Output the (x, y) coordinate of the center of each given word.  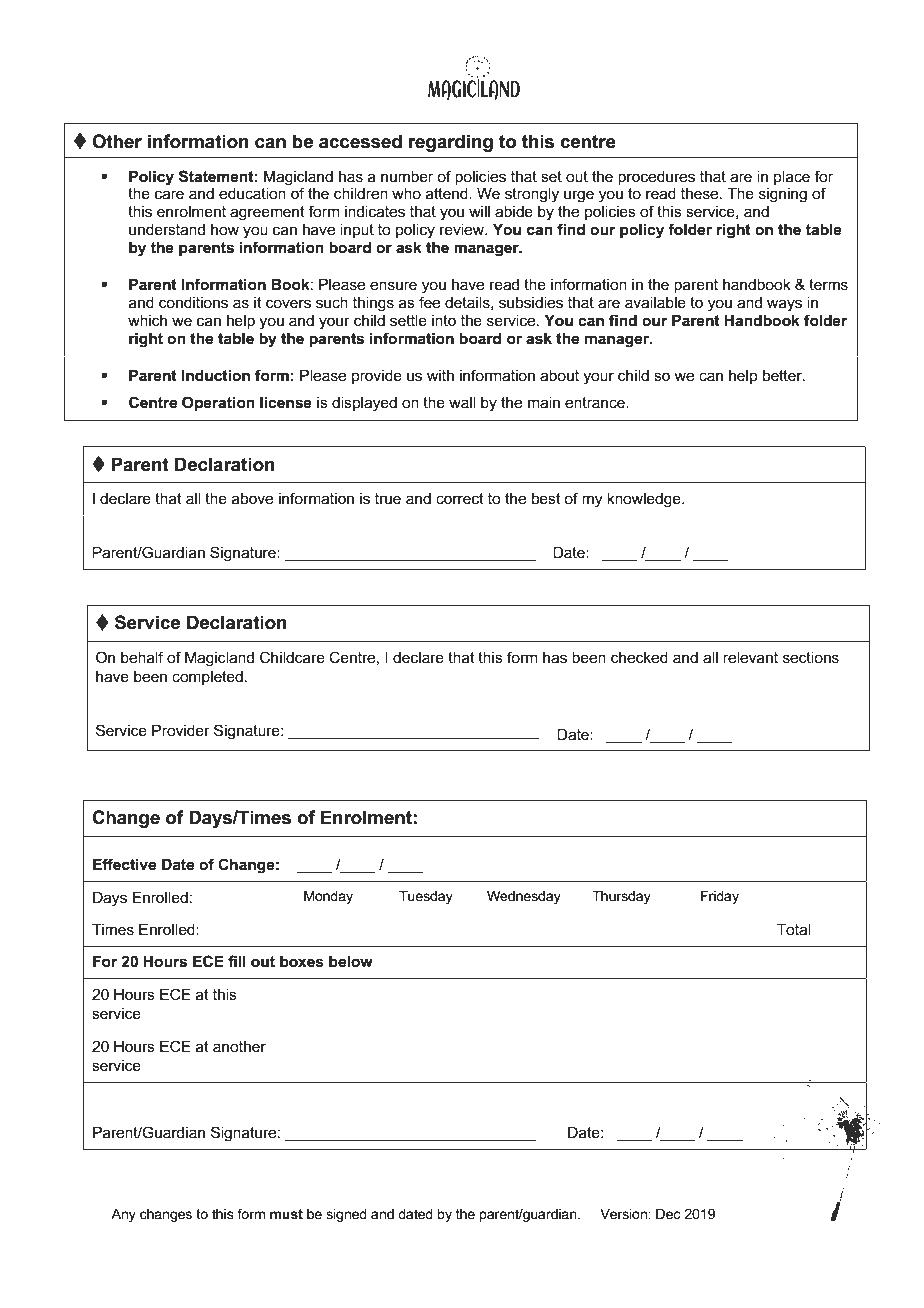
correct (460, 498)
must (286, 1214)
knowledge (645, 500)
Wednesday (524, 897)
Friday (720, 897)
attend (448, 193)
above (252, 498)
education (252, 193)
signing (783, 195)
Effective (124, 864)
